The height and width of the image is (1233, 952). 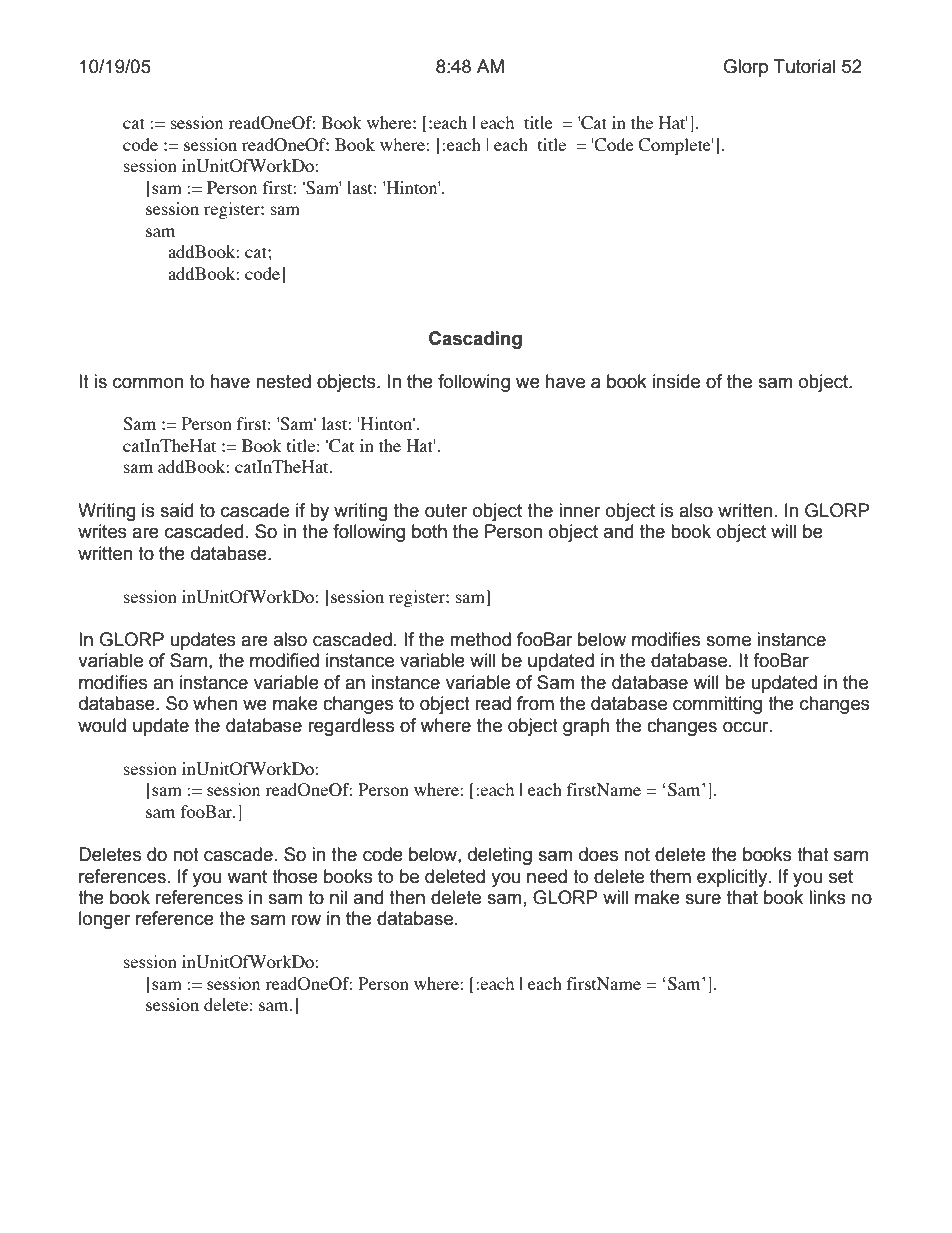 What do you see at coordinates (284, 660) in the image?
I see `modified` at bounding box center [284, 660].
